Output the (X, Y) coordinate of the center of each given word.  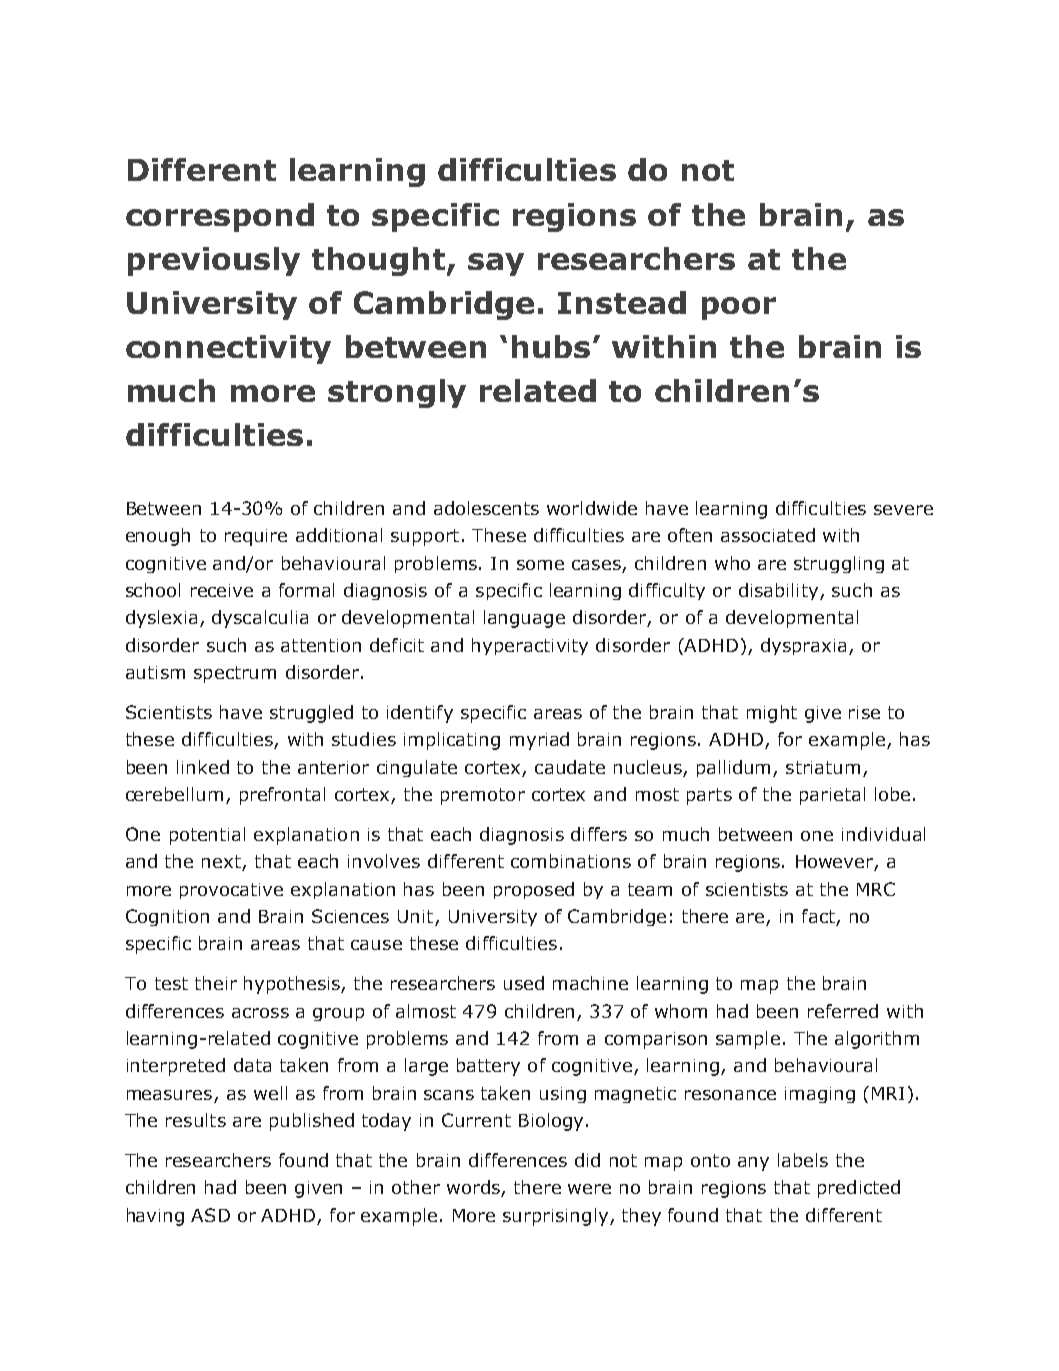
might (772, 714)
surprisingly (557, 1217)
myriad (539, 741)
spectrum (235, 674)
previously (214, 261)
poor (739, 308)
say (496, 264)
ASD (210, 1215)
